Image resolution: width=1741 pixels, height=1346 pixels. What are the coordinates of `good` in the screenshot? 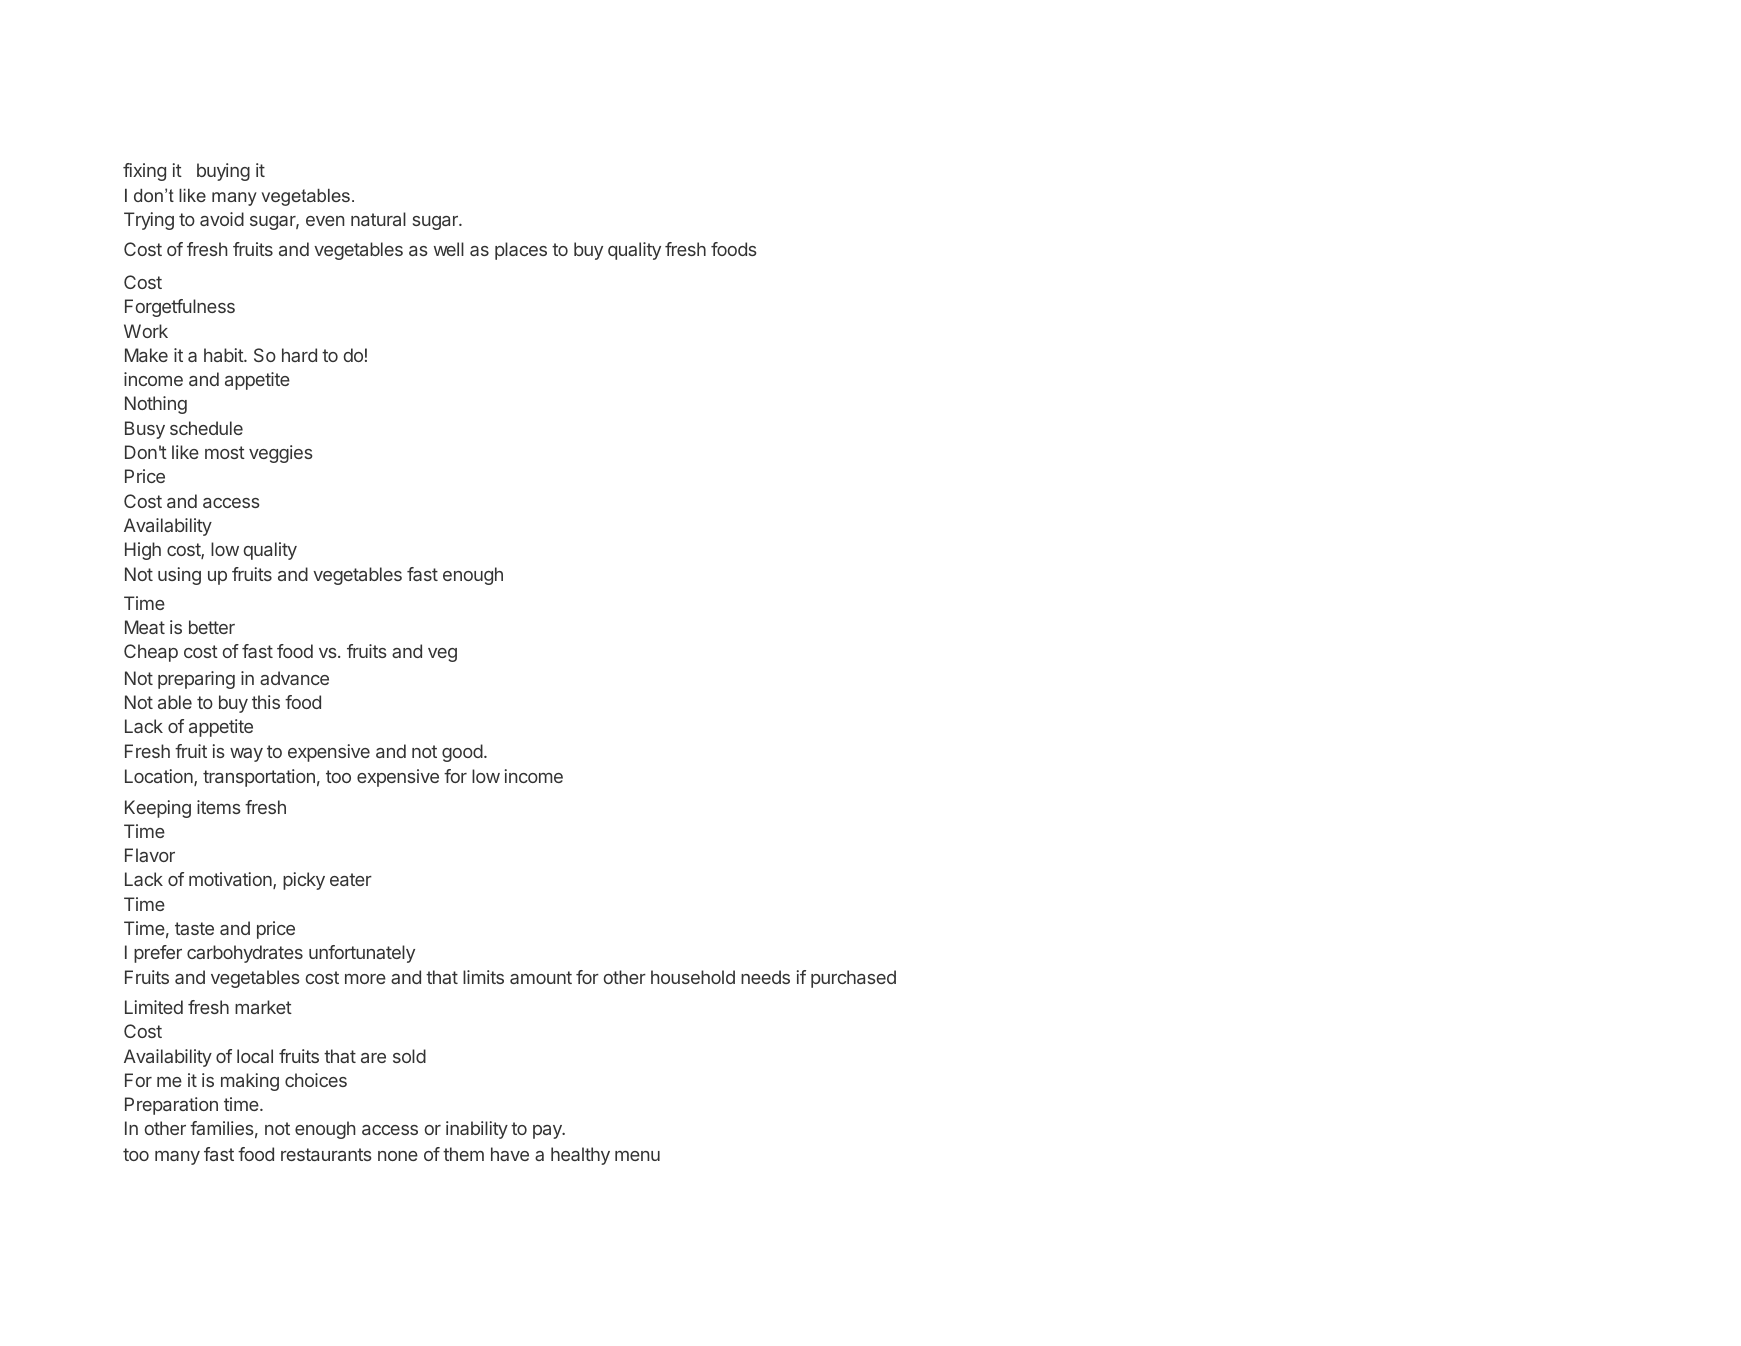 It's located at (462, 753).
